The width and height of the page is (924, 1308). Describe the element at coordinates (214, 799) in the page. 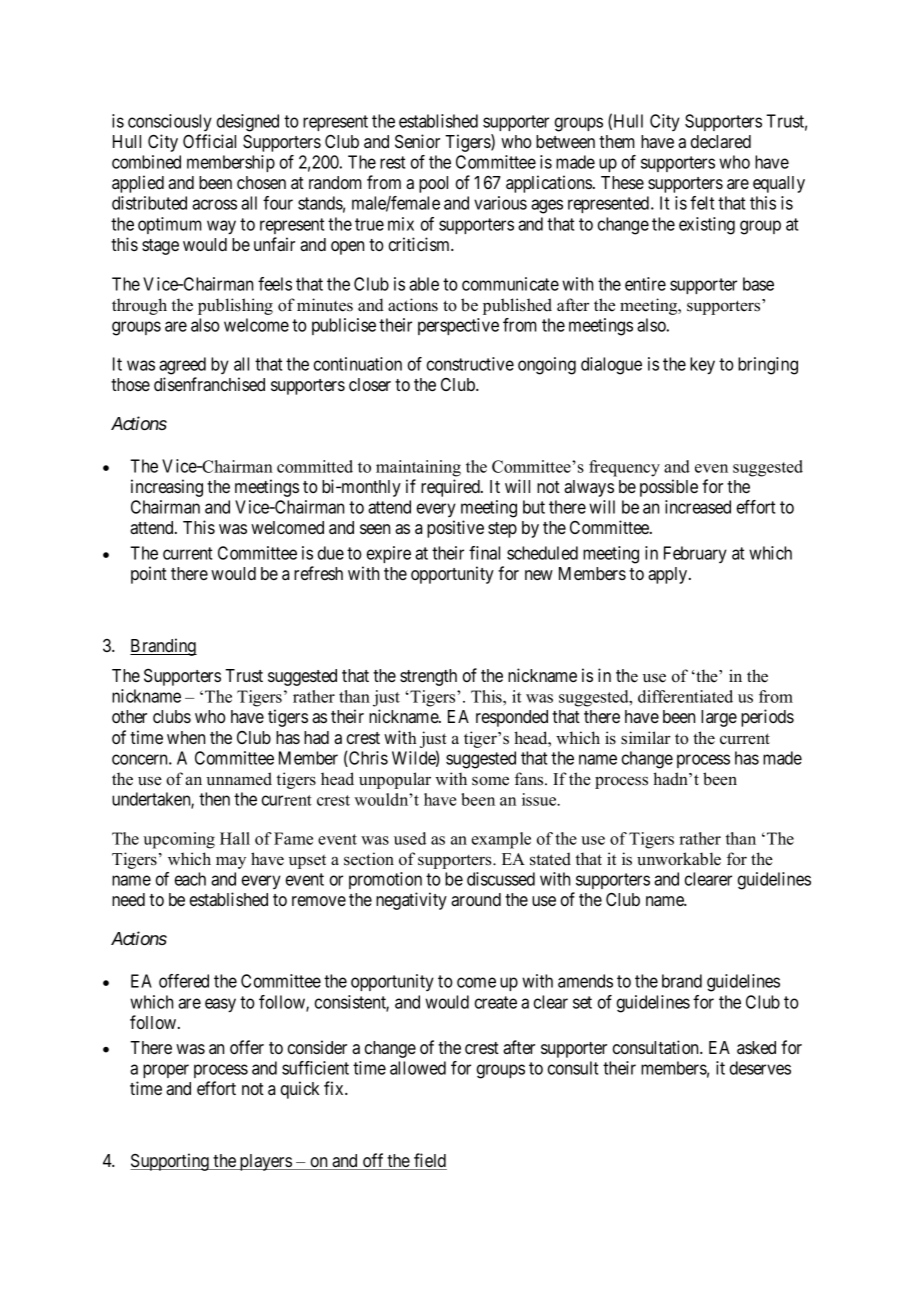

I see `then` at that location.
